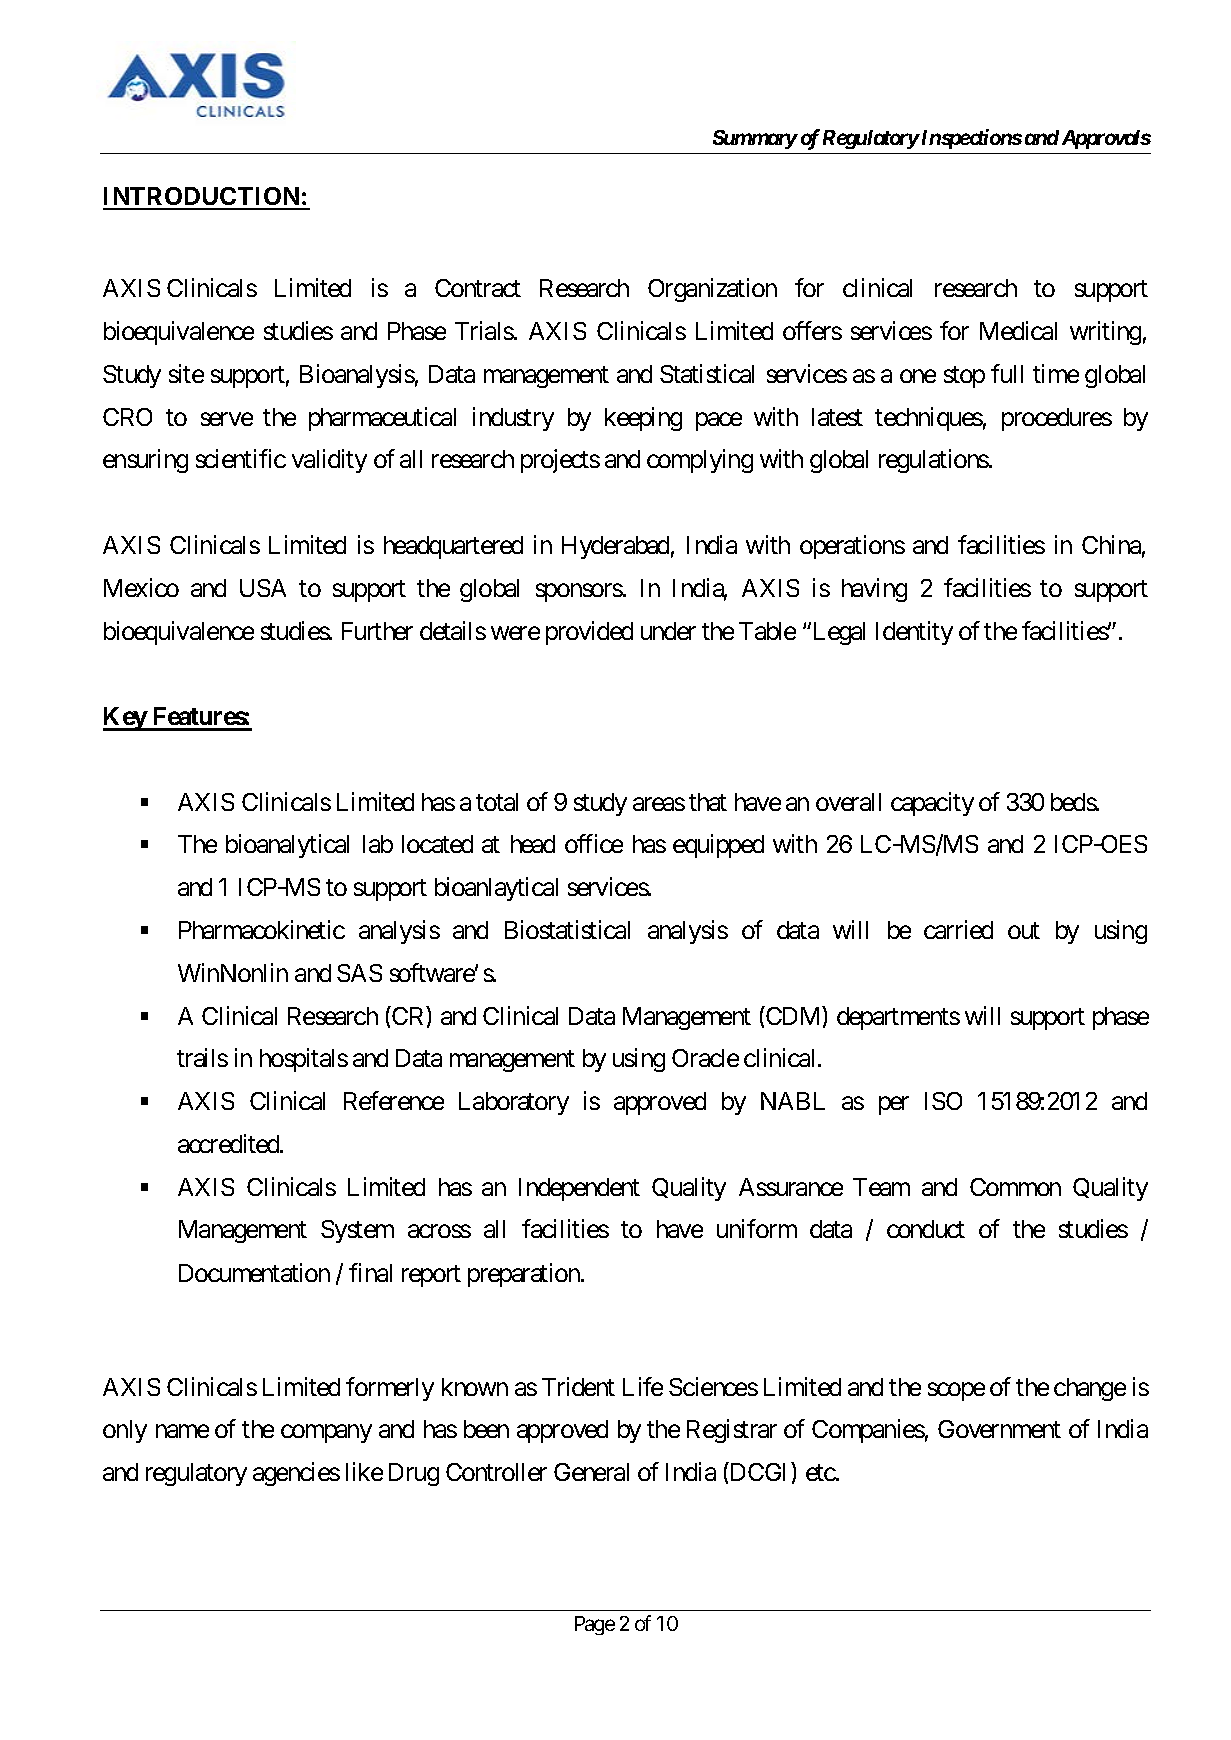 This screenshot has width=1231, height=1740. Describe the element at coordinates (560, 461) in the screenshot. I see `projects` at that location.
